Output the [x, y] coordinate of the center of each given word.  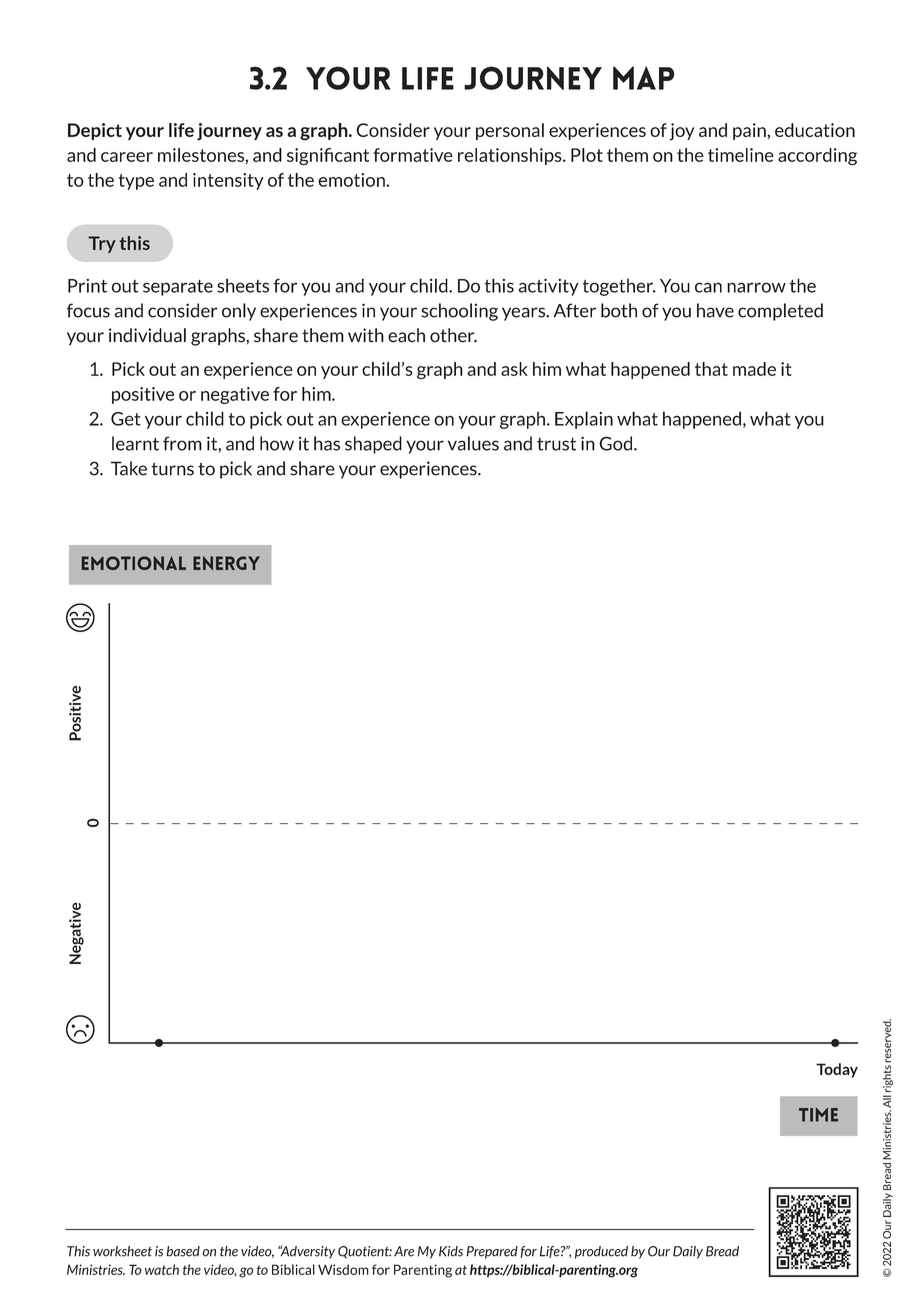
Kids [451, 1251]
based [183, 1251]
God [615, 443]
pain [750, 131]
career [127, 157]
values [473, 443]
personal [510, 131]
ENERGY [226, 563]
